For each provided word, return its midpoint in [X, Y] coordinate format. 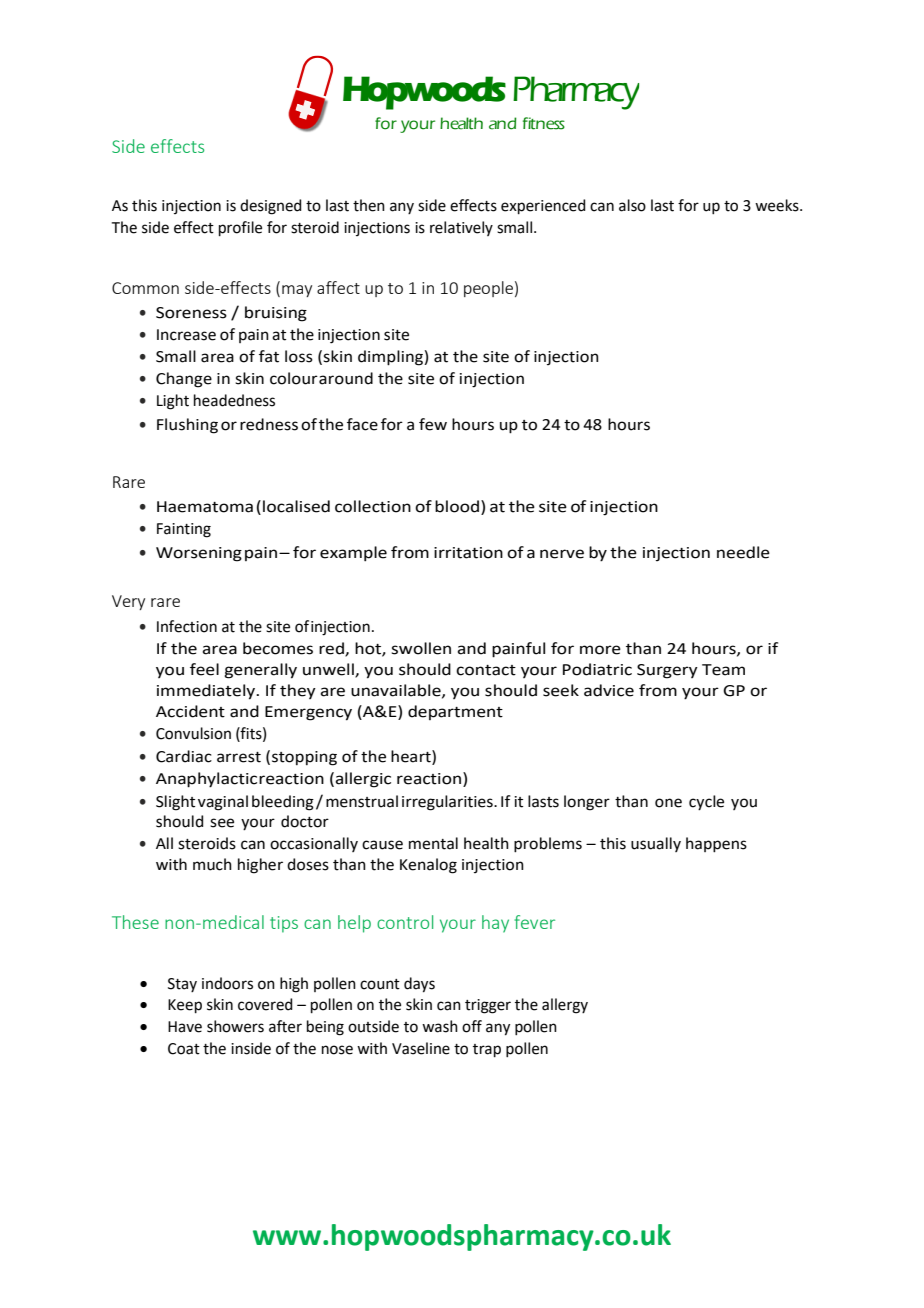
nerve [562, 554]
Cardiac [184, 756]
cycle [706, 803]
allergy [565, 1006]
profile [240, 228]
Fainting [184, 530]
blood [457, 506]
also [632, 205]
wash [440, 1026]
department [455, 712]
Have [185, 1027]
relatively [461, 228]
